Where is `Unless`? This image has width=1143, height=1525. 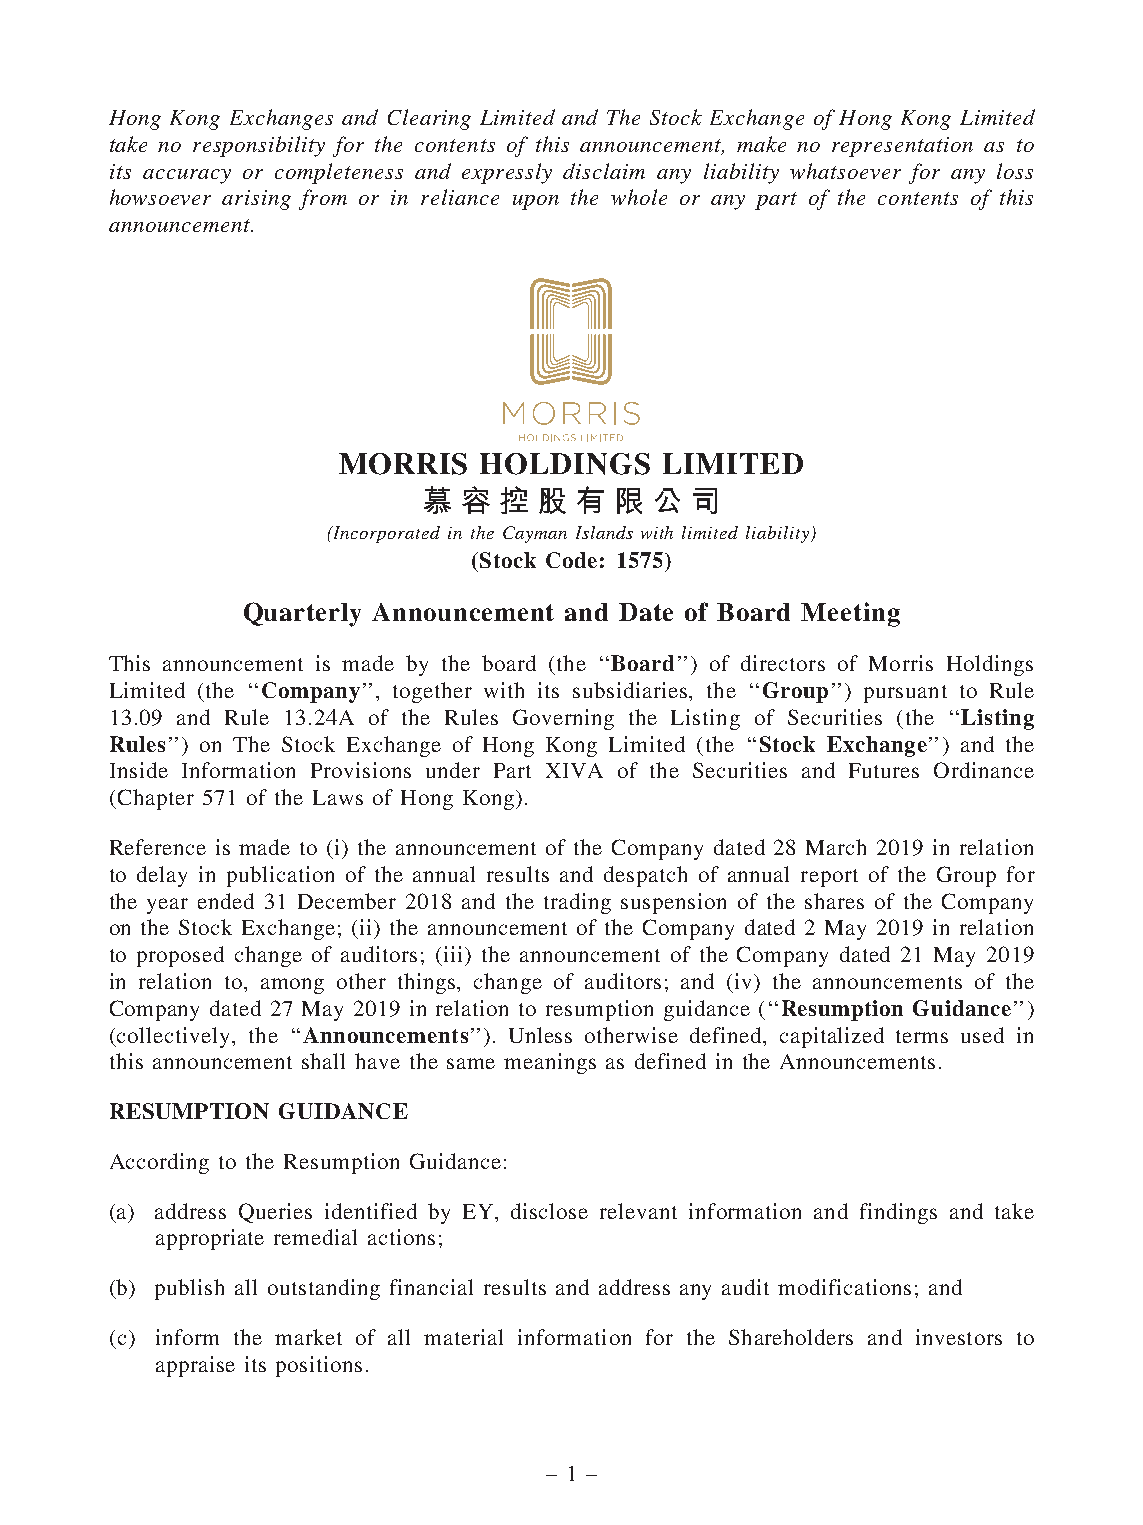 Unless is located at coordinates (540, 1035).
